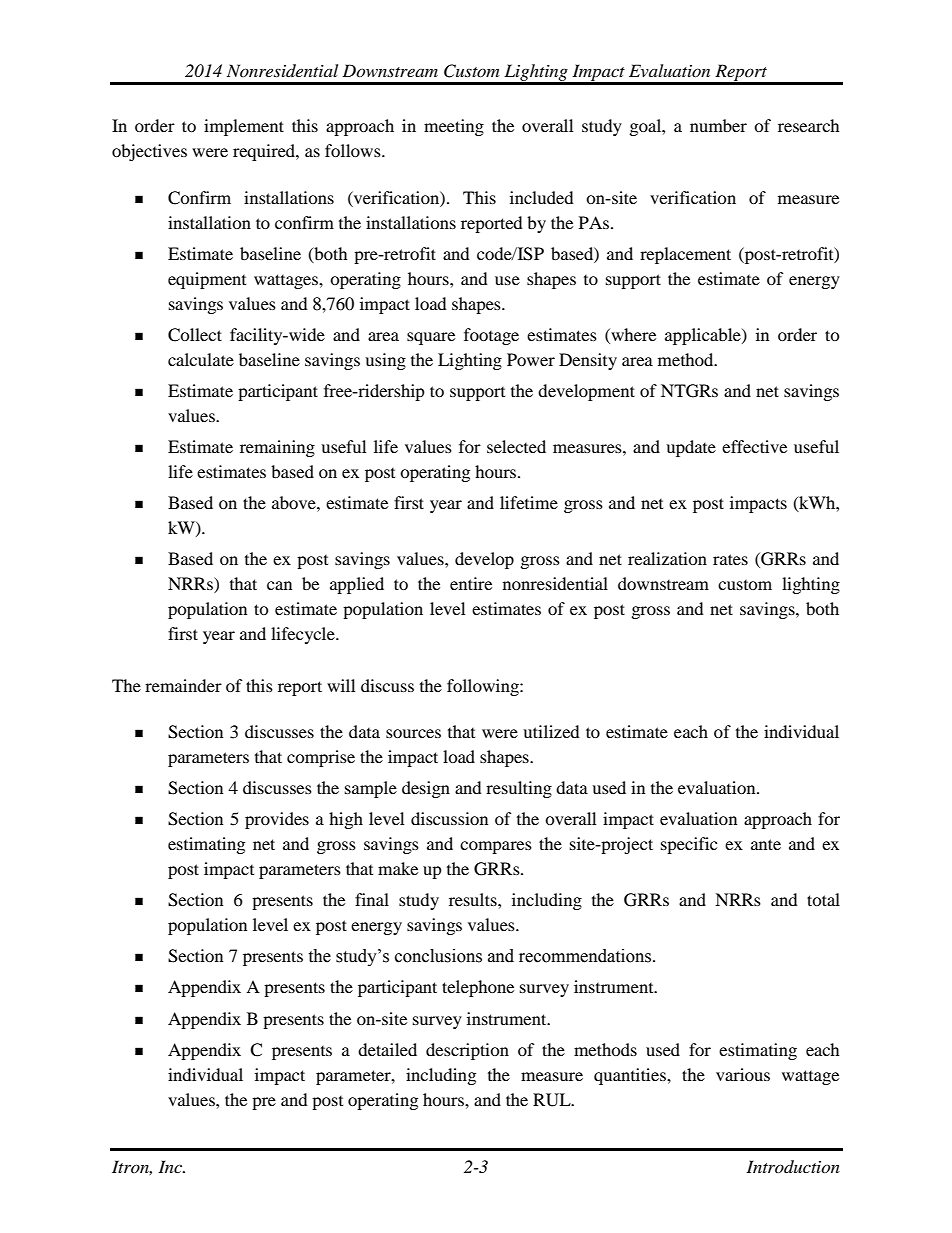  I want to click on remainder, so click(183, 685).
